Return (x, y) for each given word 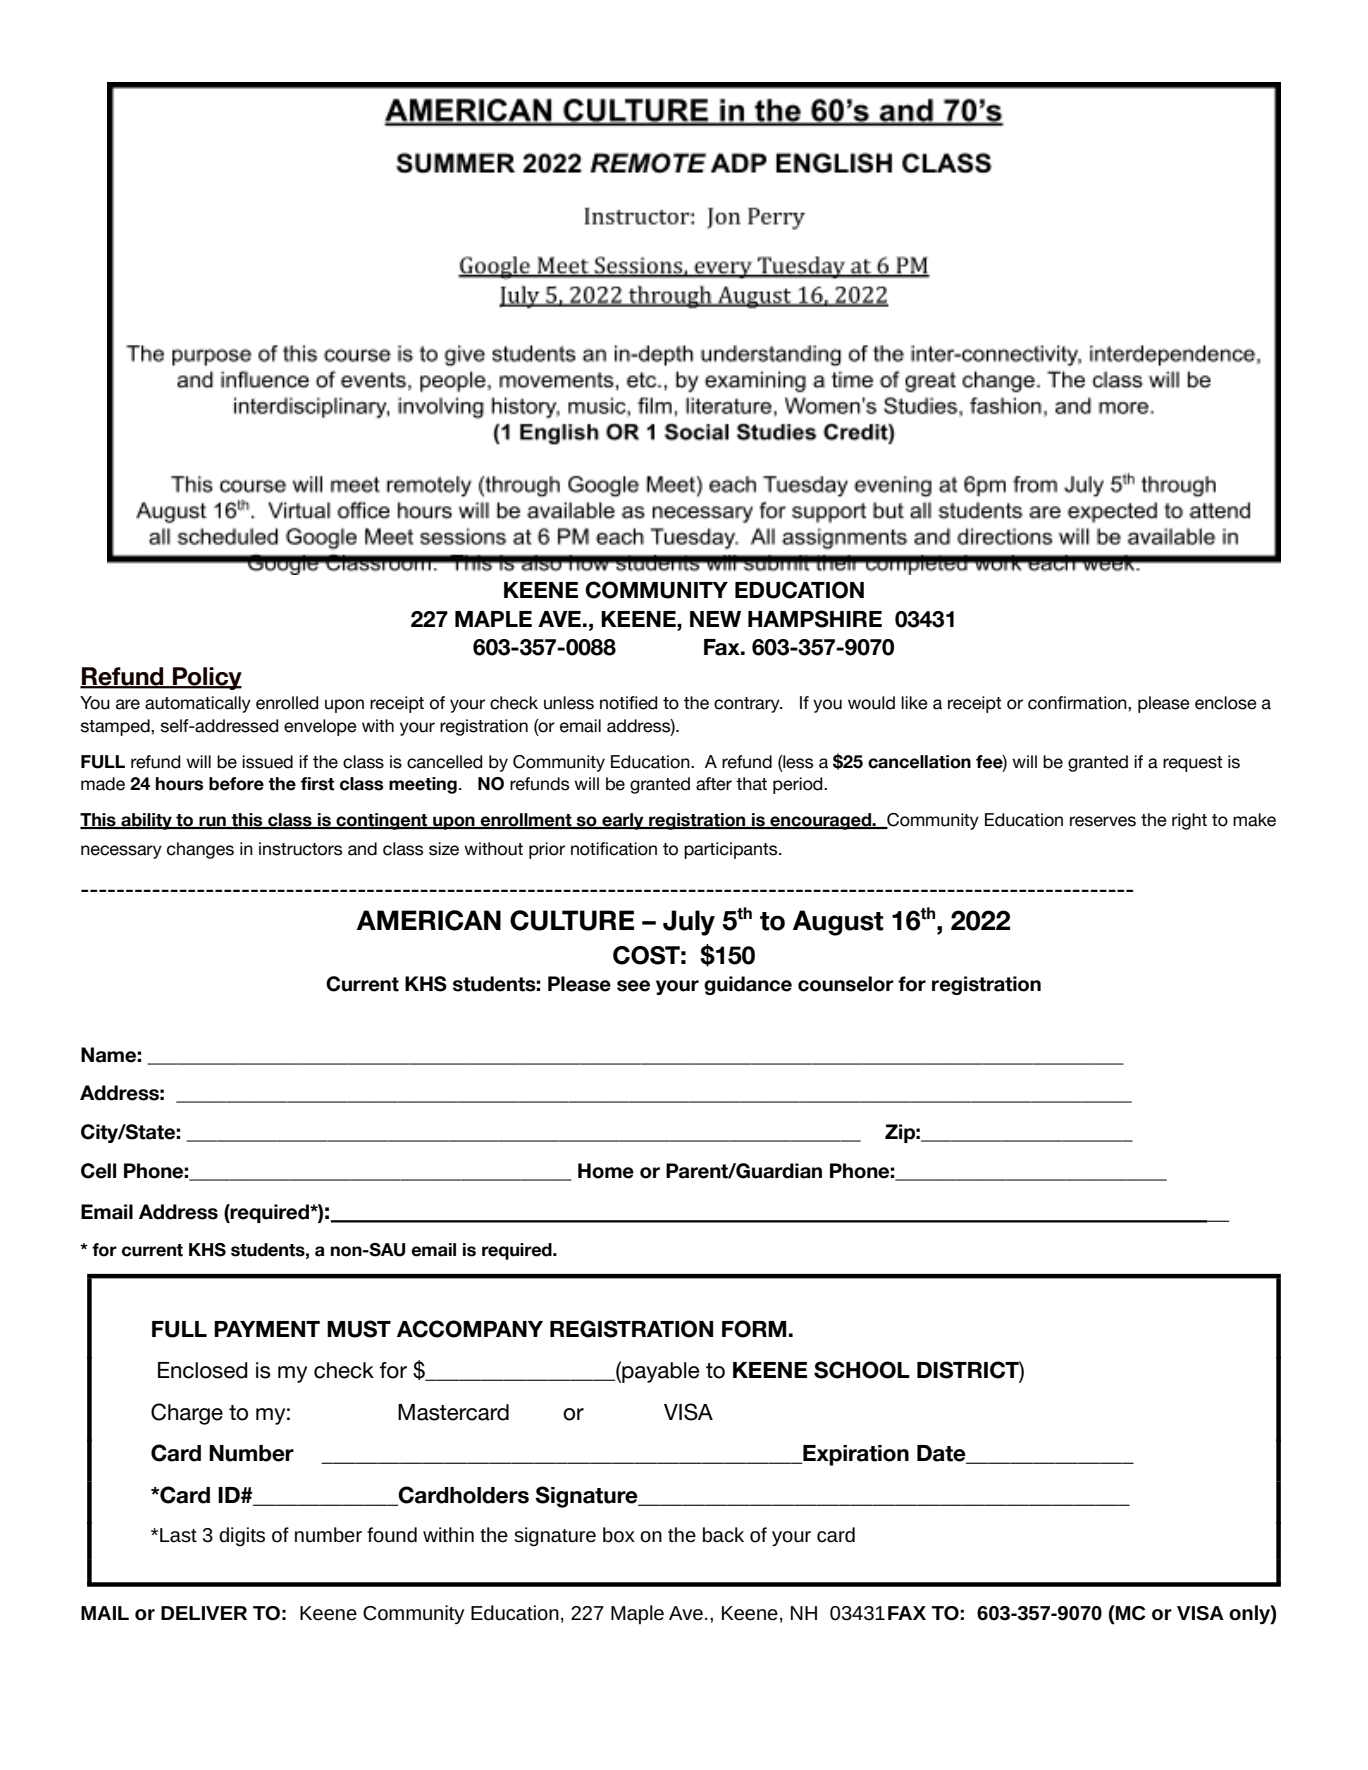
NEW (715, 619)
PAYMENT (267, 1329)
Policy (206, 678)
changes (200, 850)
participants (732, 850)
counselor (846, 984)
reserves (1103, 821)
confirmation (1078, 703)
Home (606, 1171)
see (633, 986)
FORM (754, 1329)
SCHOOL (862, 1370)
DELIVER (204, 1613)
